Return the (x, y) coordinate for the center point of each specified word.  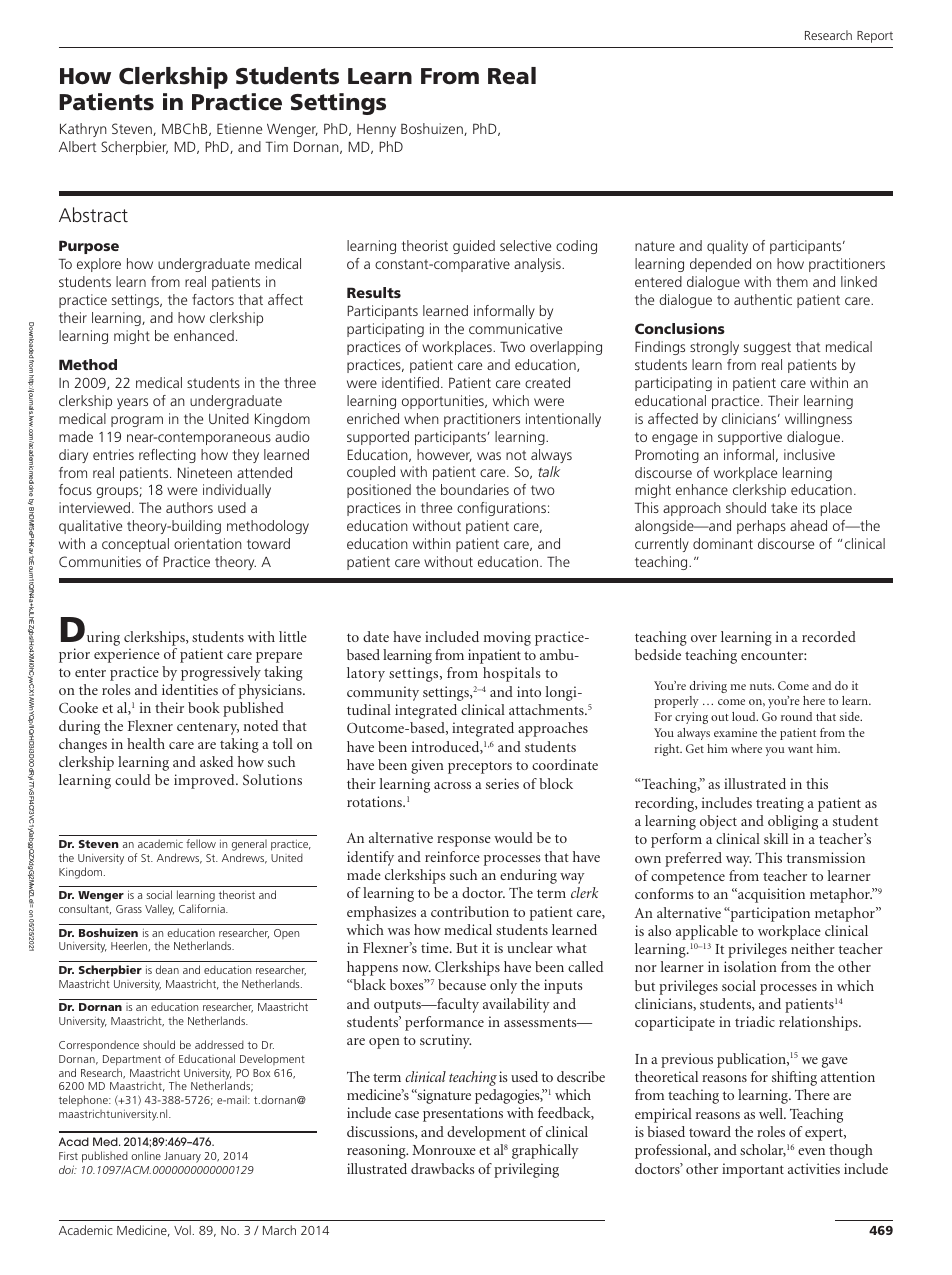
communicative (515, 328)
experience (127, 655)
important (753, 1170)
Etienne (239, 128)
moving (507, 638)
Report (875, 37)
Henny (376, 130)
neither (813, 948)
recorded (829, 636)
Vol (182, 1230)
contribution (470, 911)
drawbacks (442, 1168)
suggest (767, 348)
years (132, 403)
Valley (159, 910)
